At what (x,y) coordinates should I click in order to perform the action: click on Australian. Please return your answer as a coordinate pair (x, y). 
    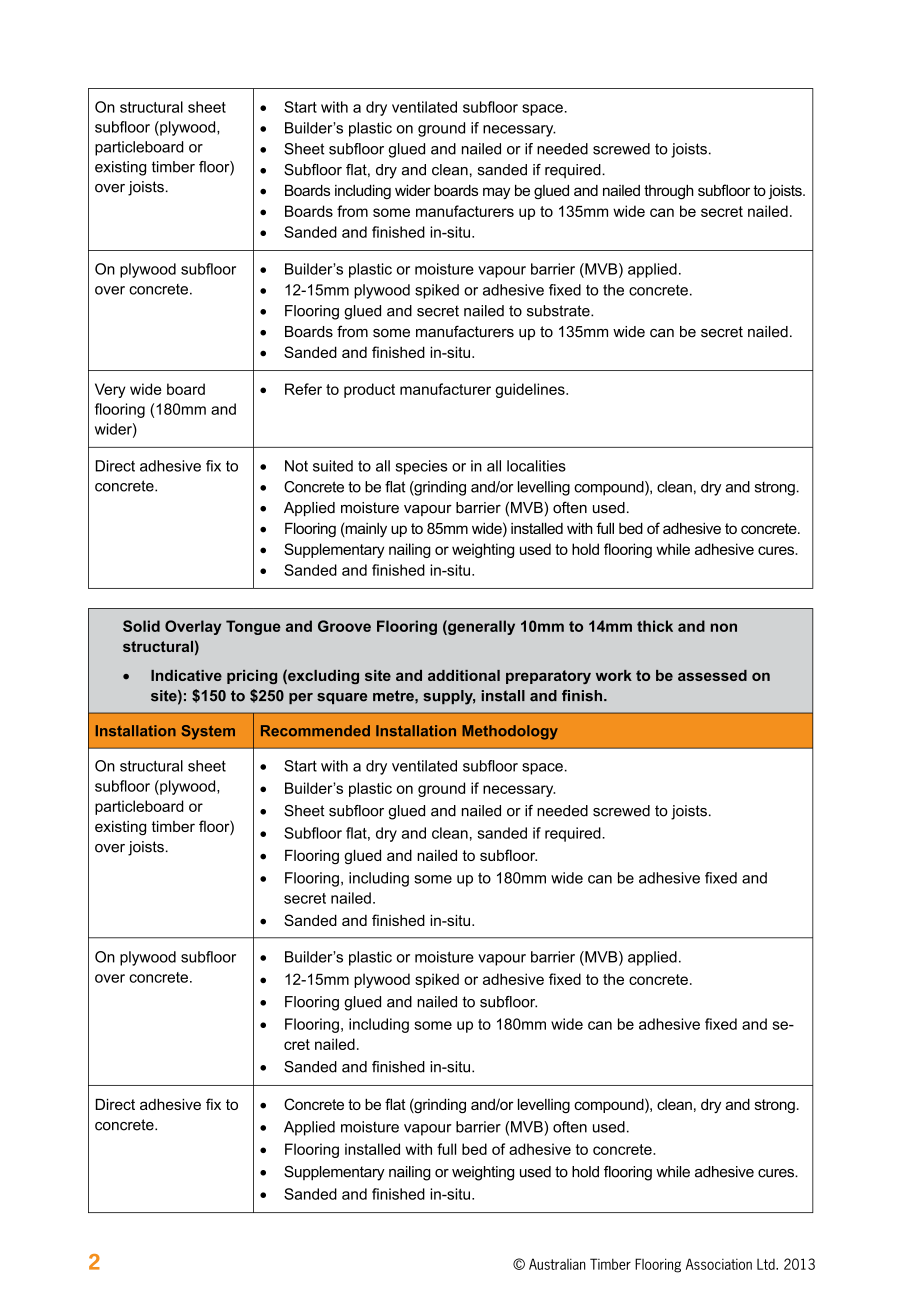
    Looking at the image, I should click on (557, 1264).
